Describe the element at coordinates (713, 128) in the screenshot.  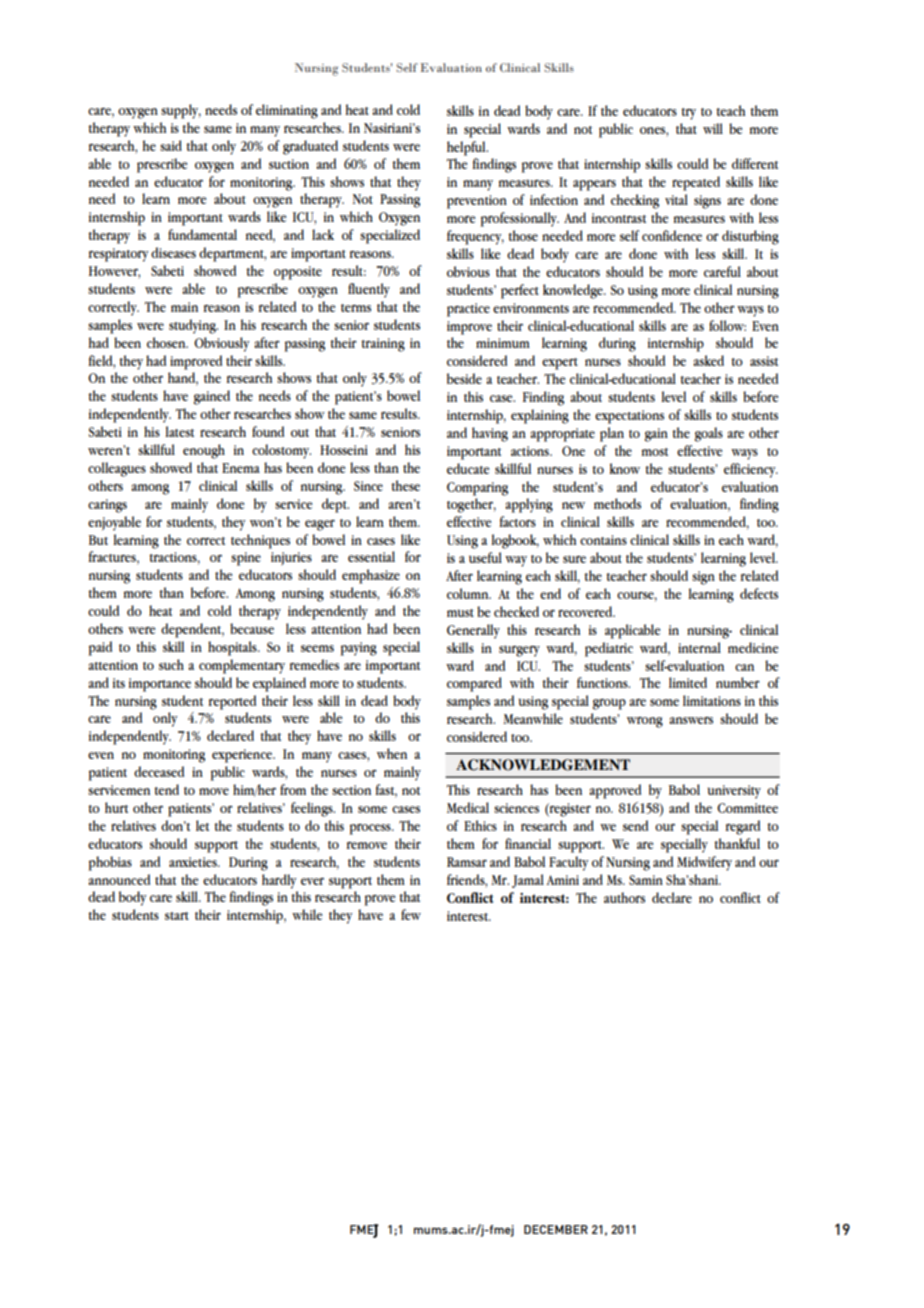
I see `will` at that location.
